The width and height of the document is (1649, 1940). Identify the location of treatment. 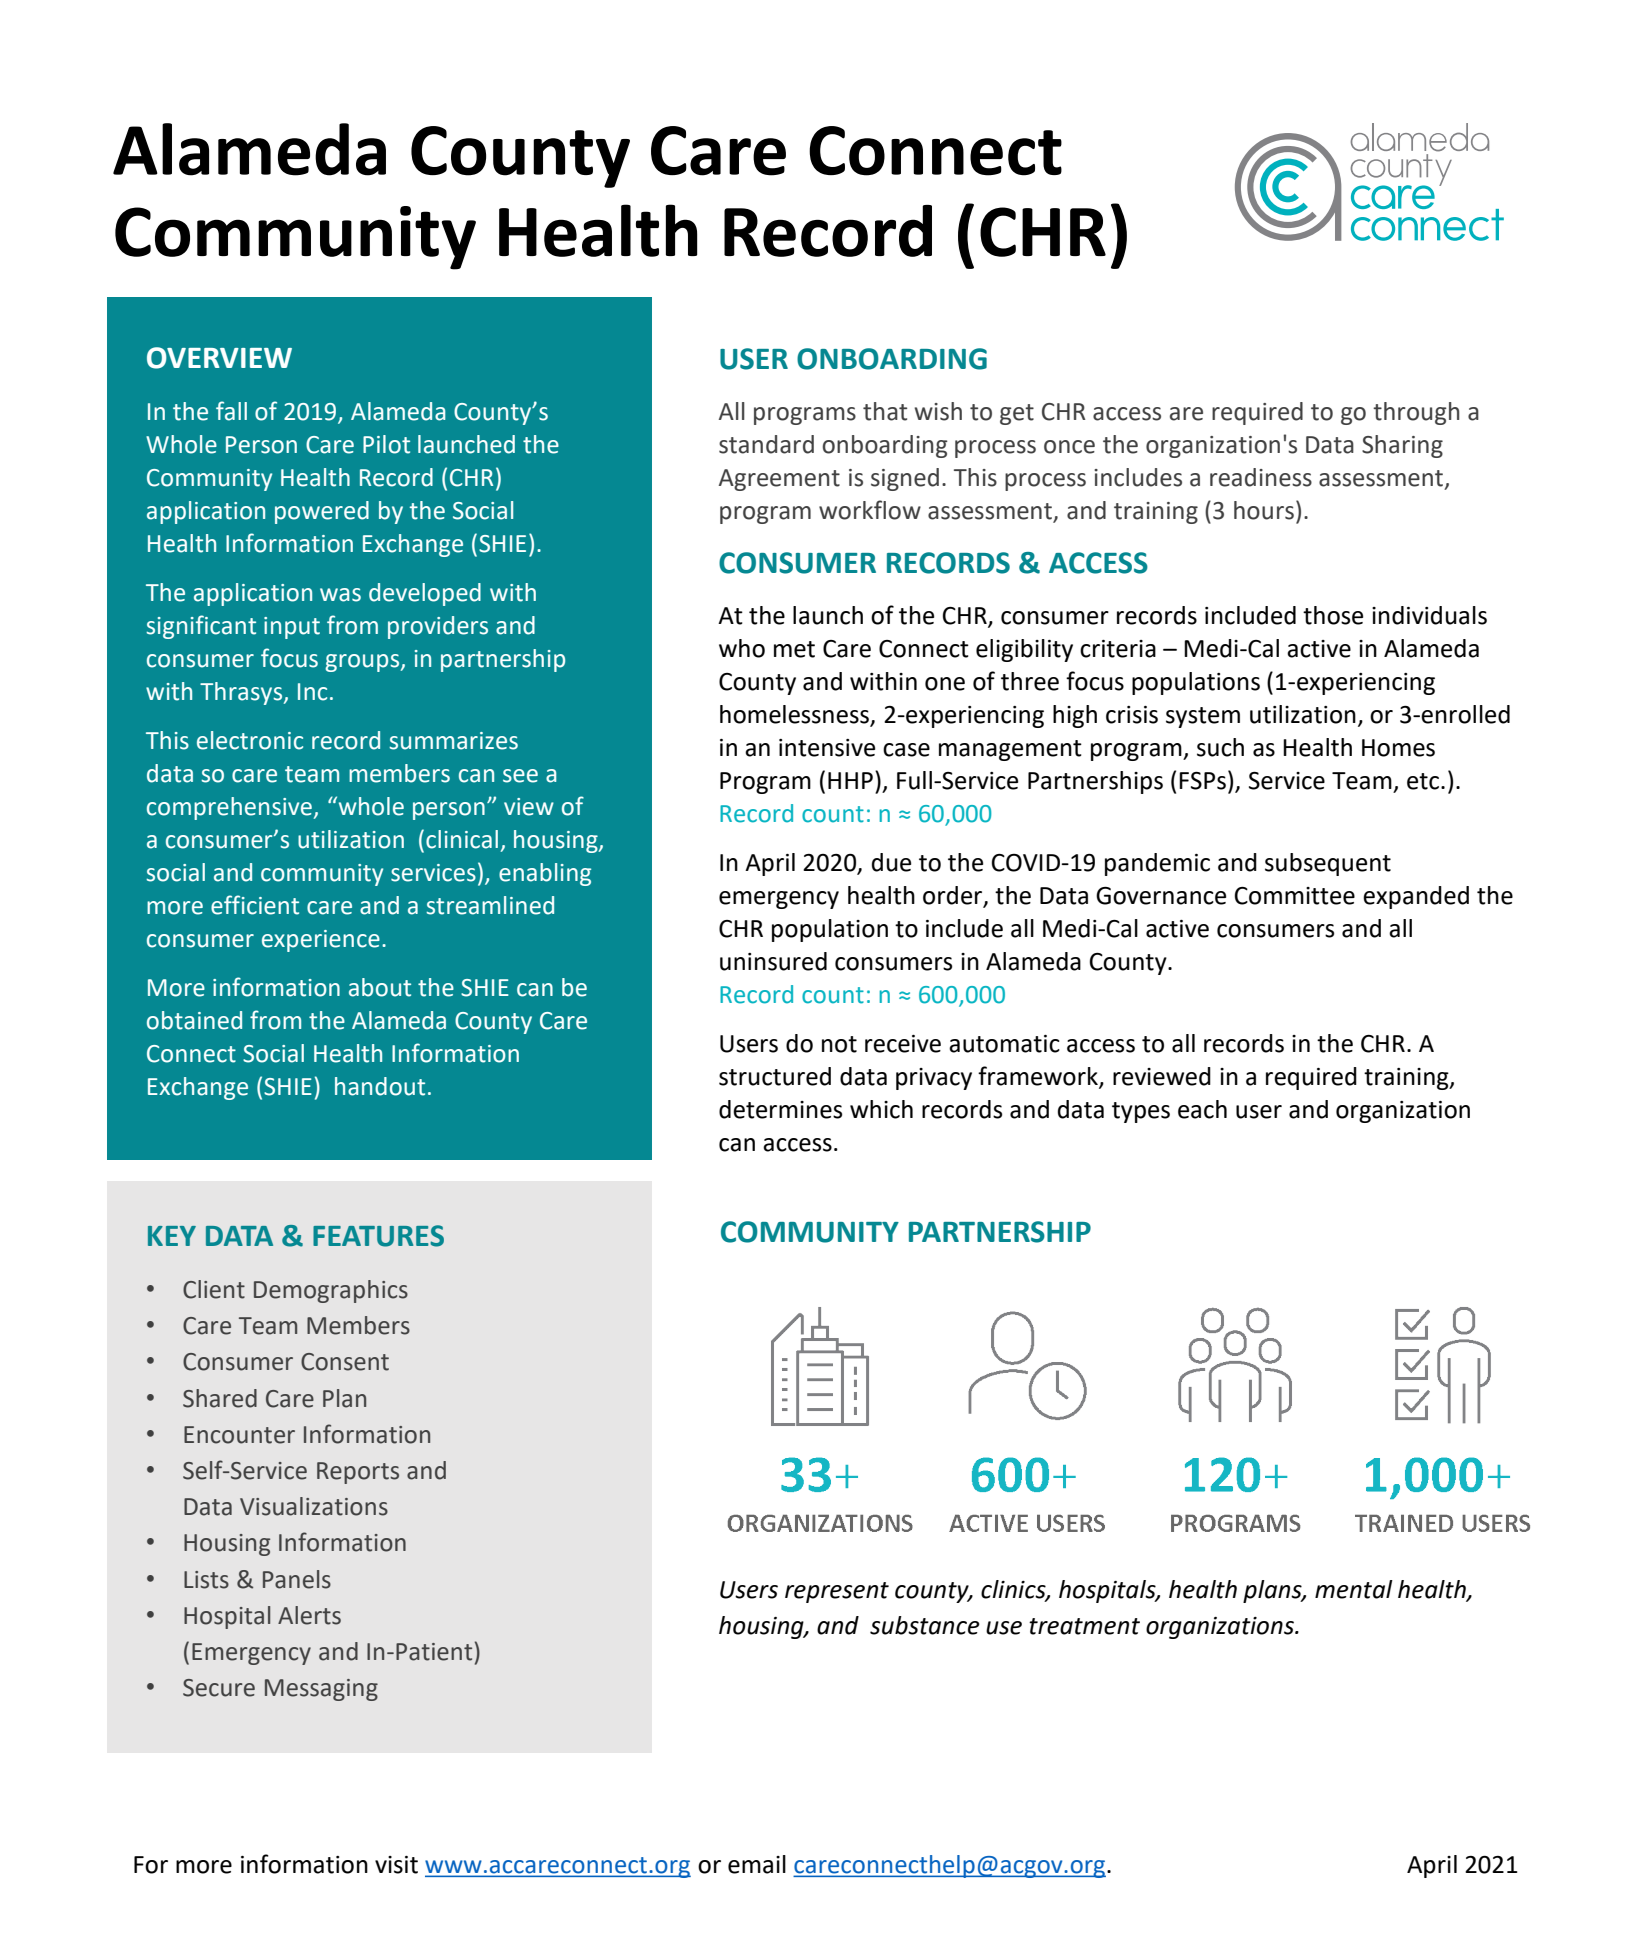
(1084, 1626).
